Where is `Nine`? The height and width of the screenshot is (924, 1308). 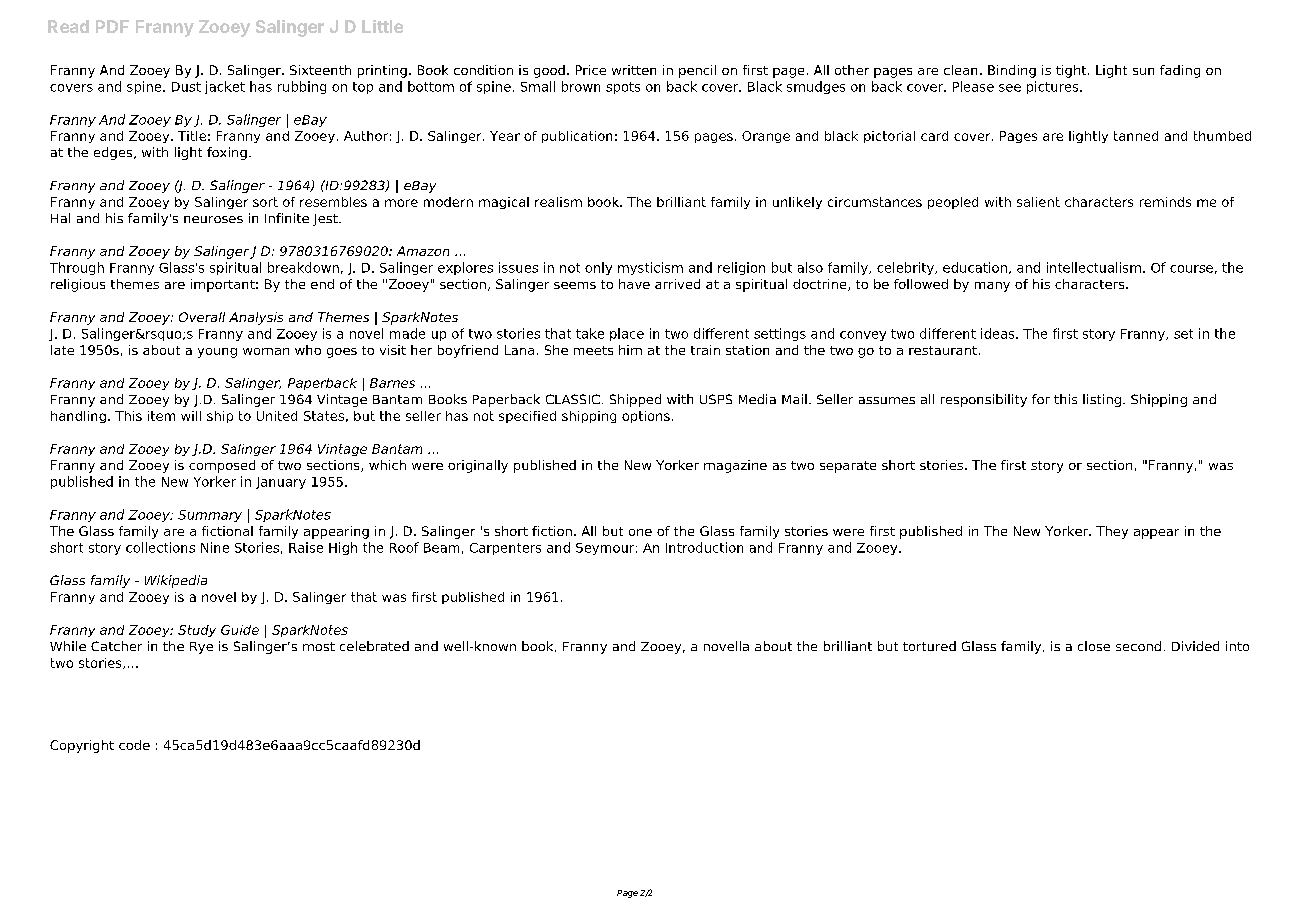
Nine is located at coordinates (215, 547).
